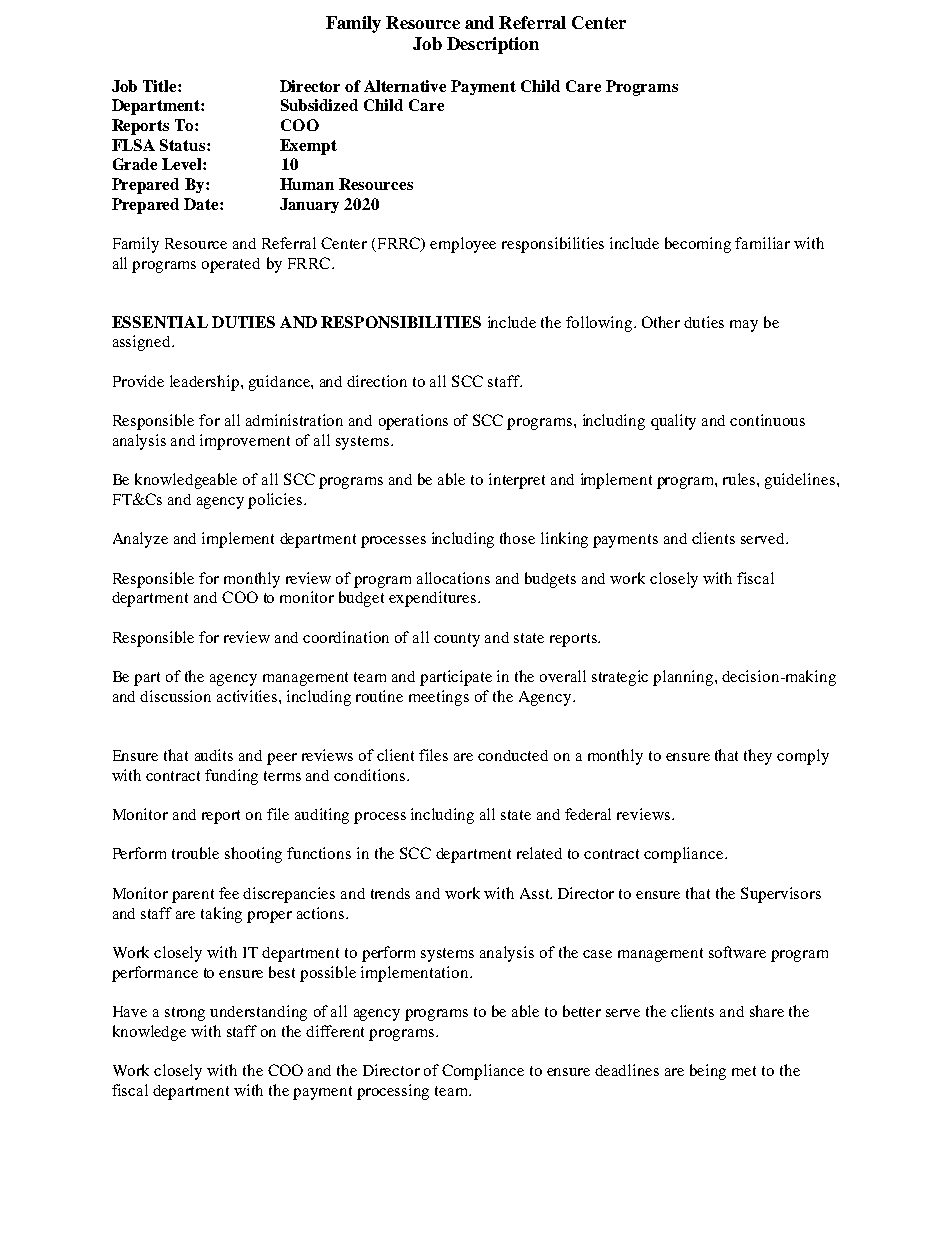 This screenshot has height=1233, width=952. What do you see at coordinates (453, 578) in the screenshot?
I see `allocations` at bounding box center [453, 578].
